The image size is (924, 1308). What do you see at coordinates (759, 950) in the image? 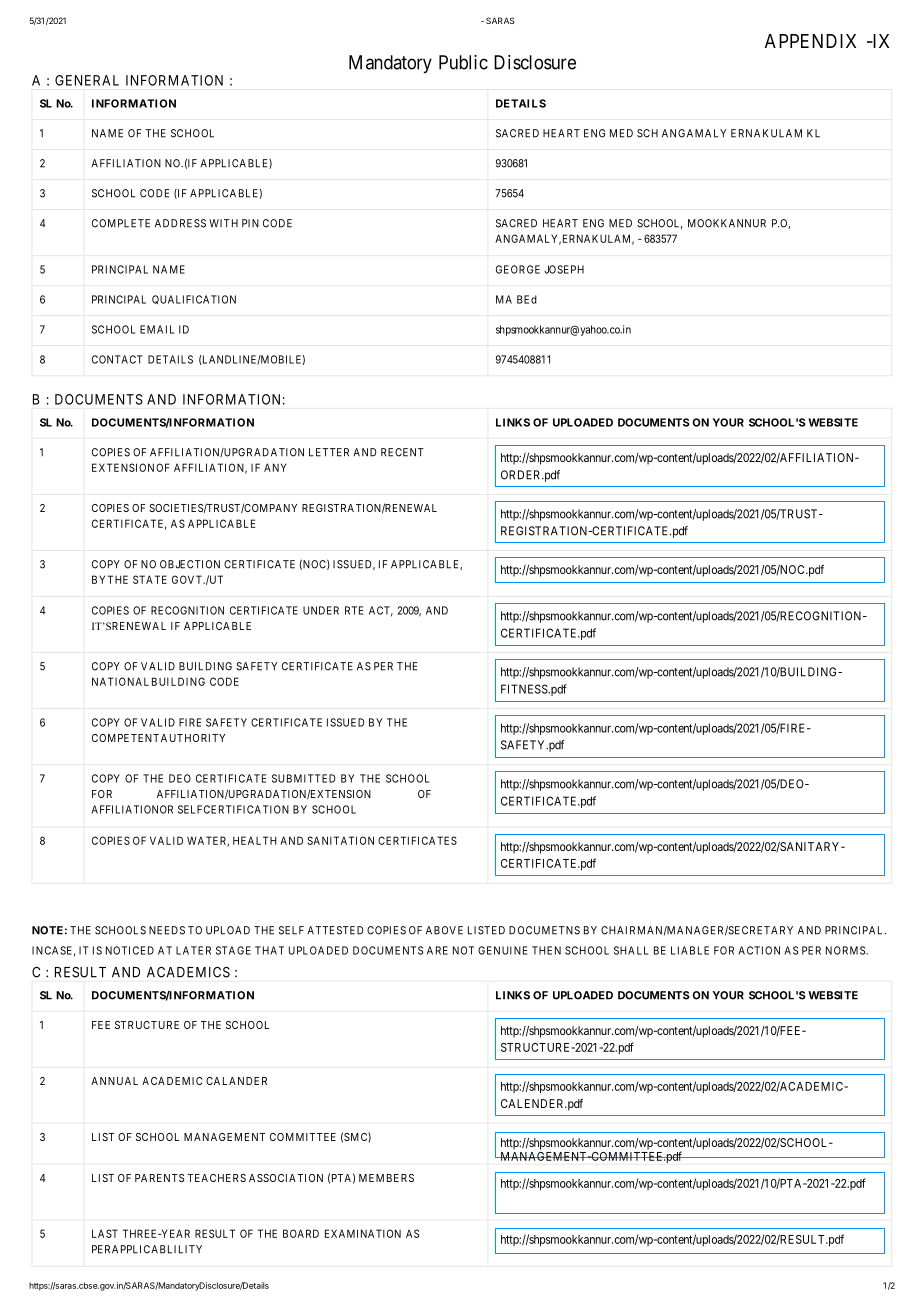
I see `ACTION` at bounding box center [759, 950].
